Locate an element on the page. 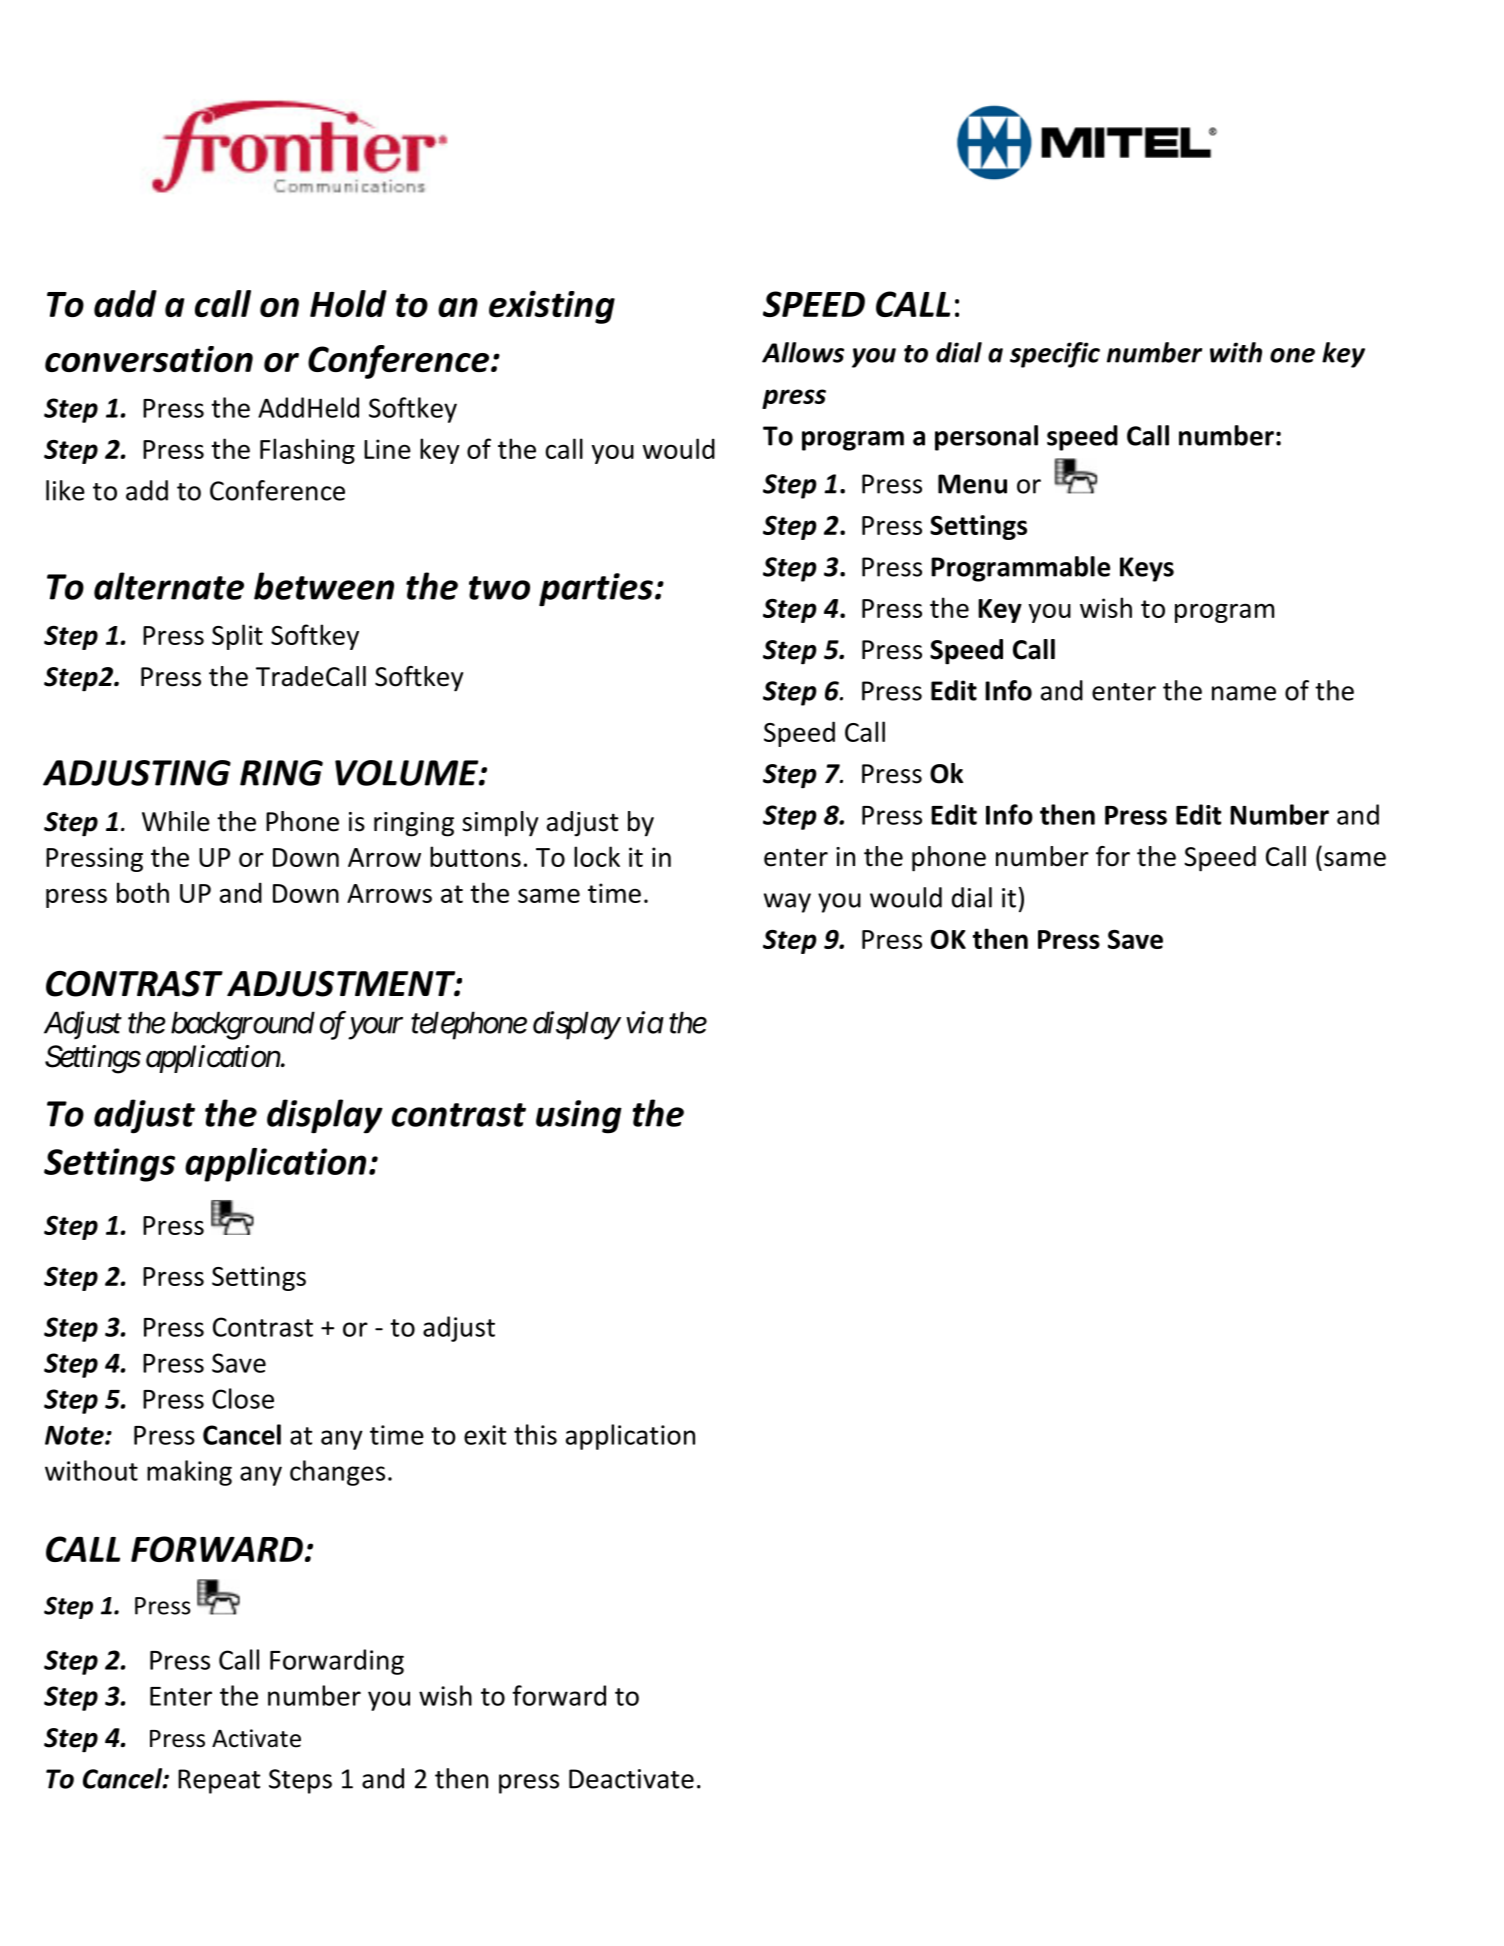 The image size is (1504, 1946). existing is located at coordinates (552, 307).
